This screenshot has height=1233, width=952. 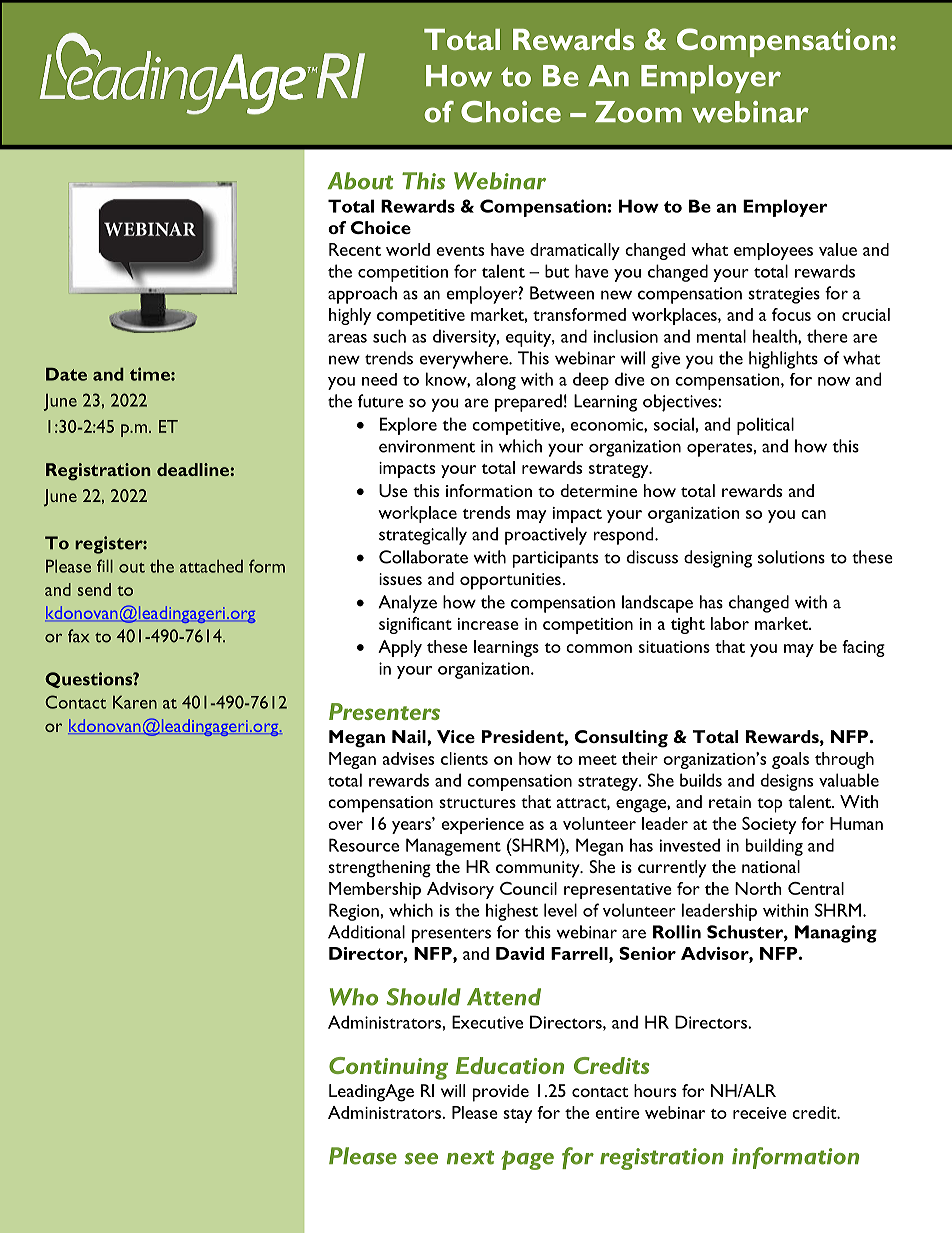 What do you see at coordinates (688, 625) in the screenshot?
I see `tight` at bounding box center [688, 625].
